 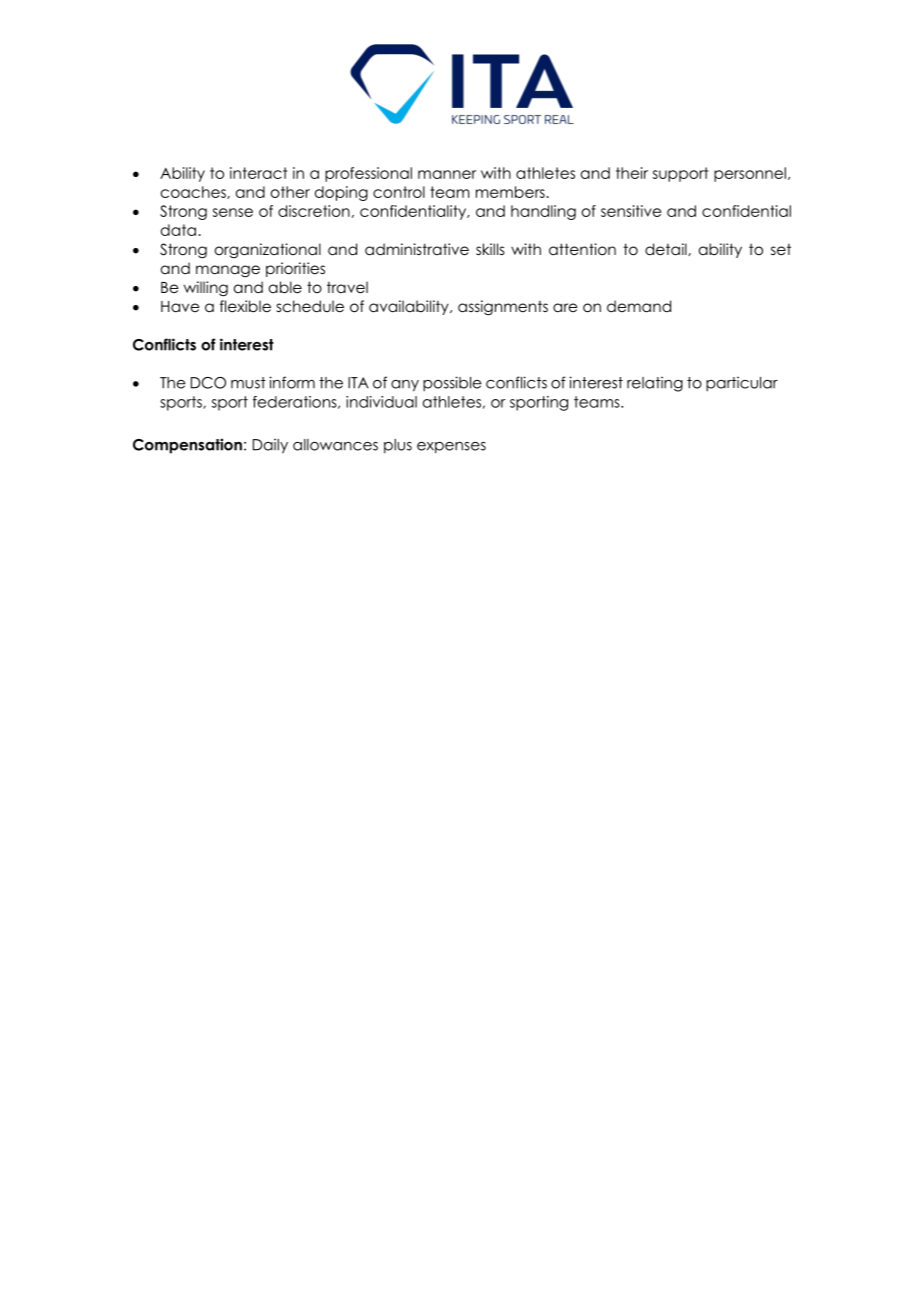 I want to click on manage, so click(x=228, y=271).
